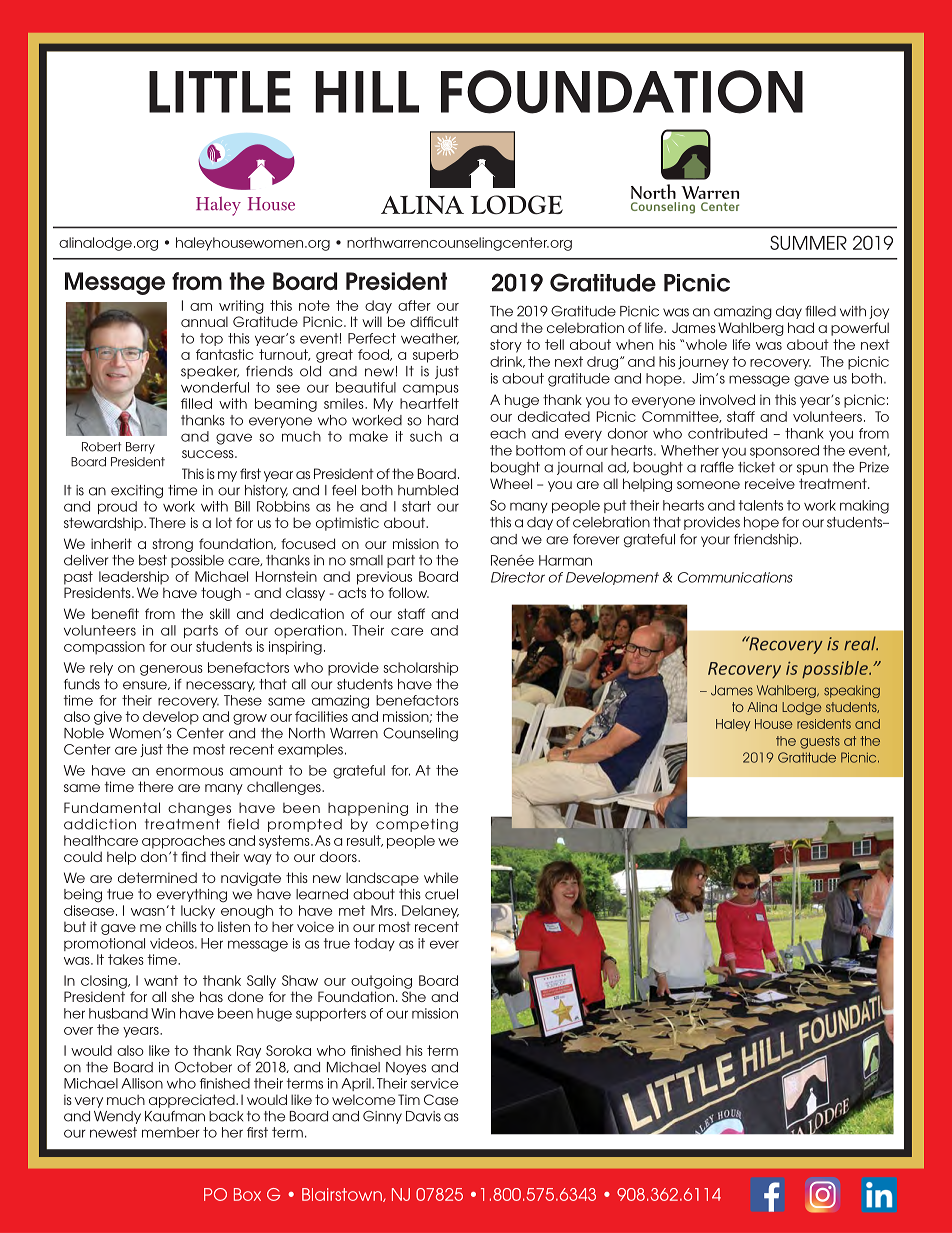 The image size is (952, 1233). Describe the element at coordinates (204, 321) in the screenshot. I see `annual` at that location.
